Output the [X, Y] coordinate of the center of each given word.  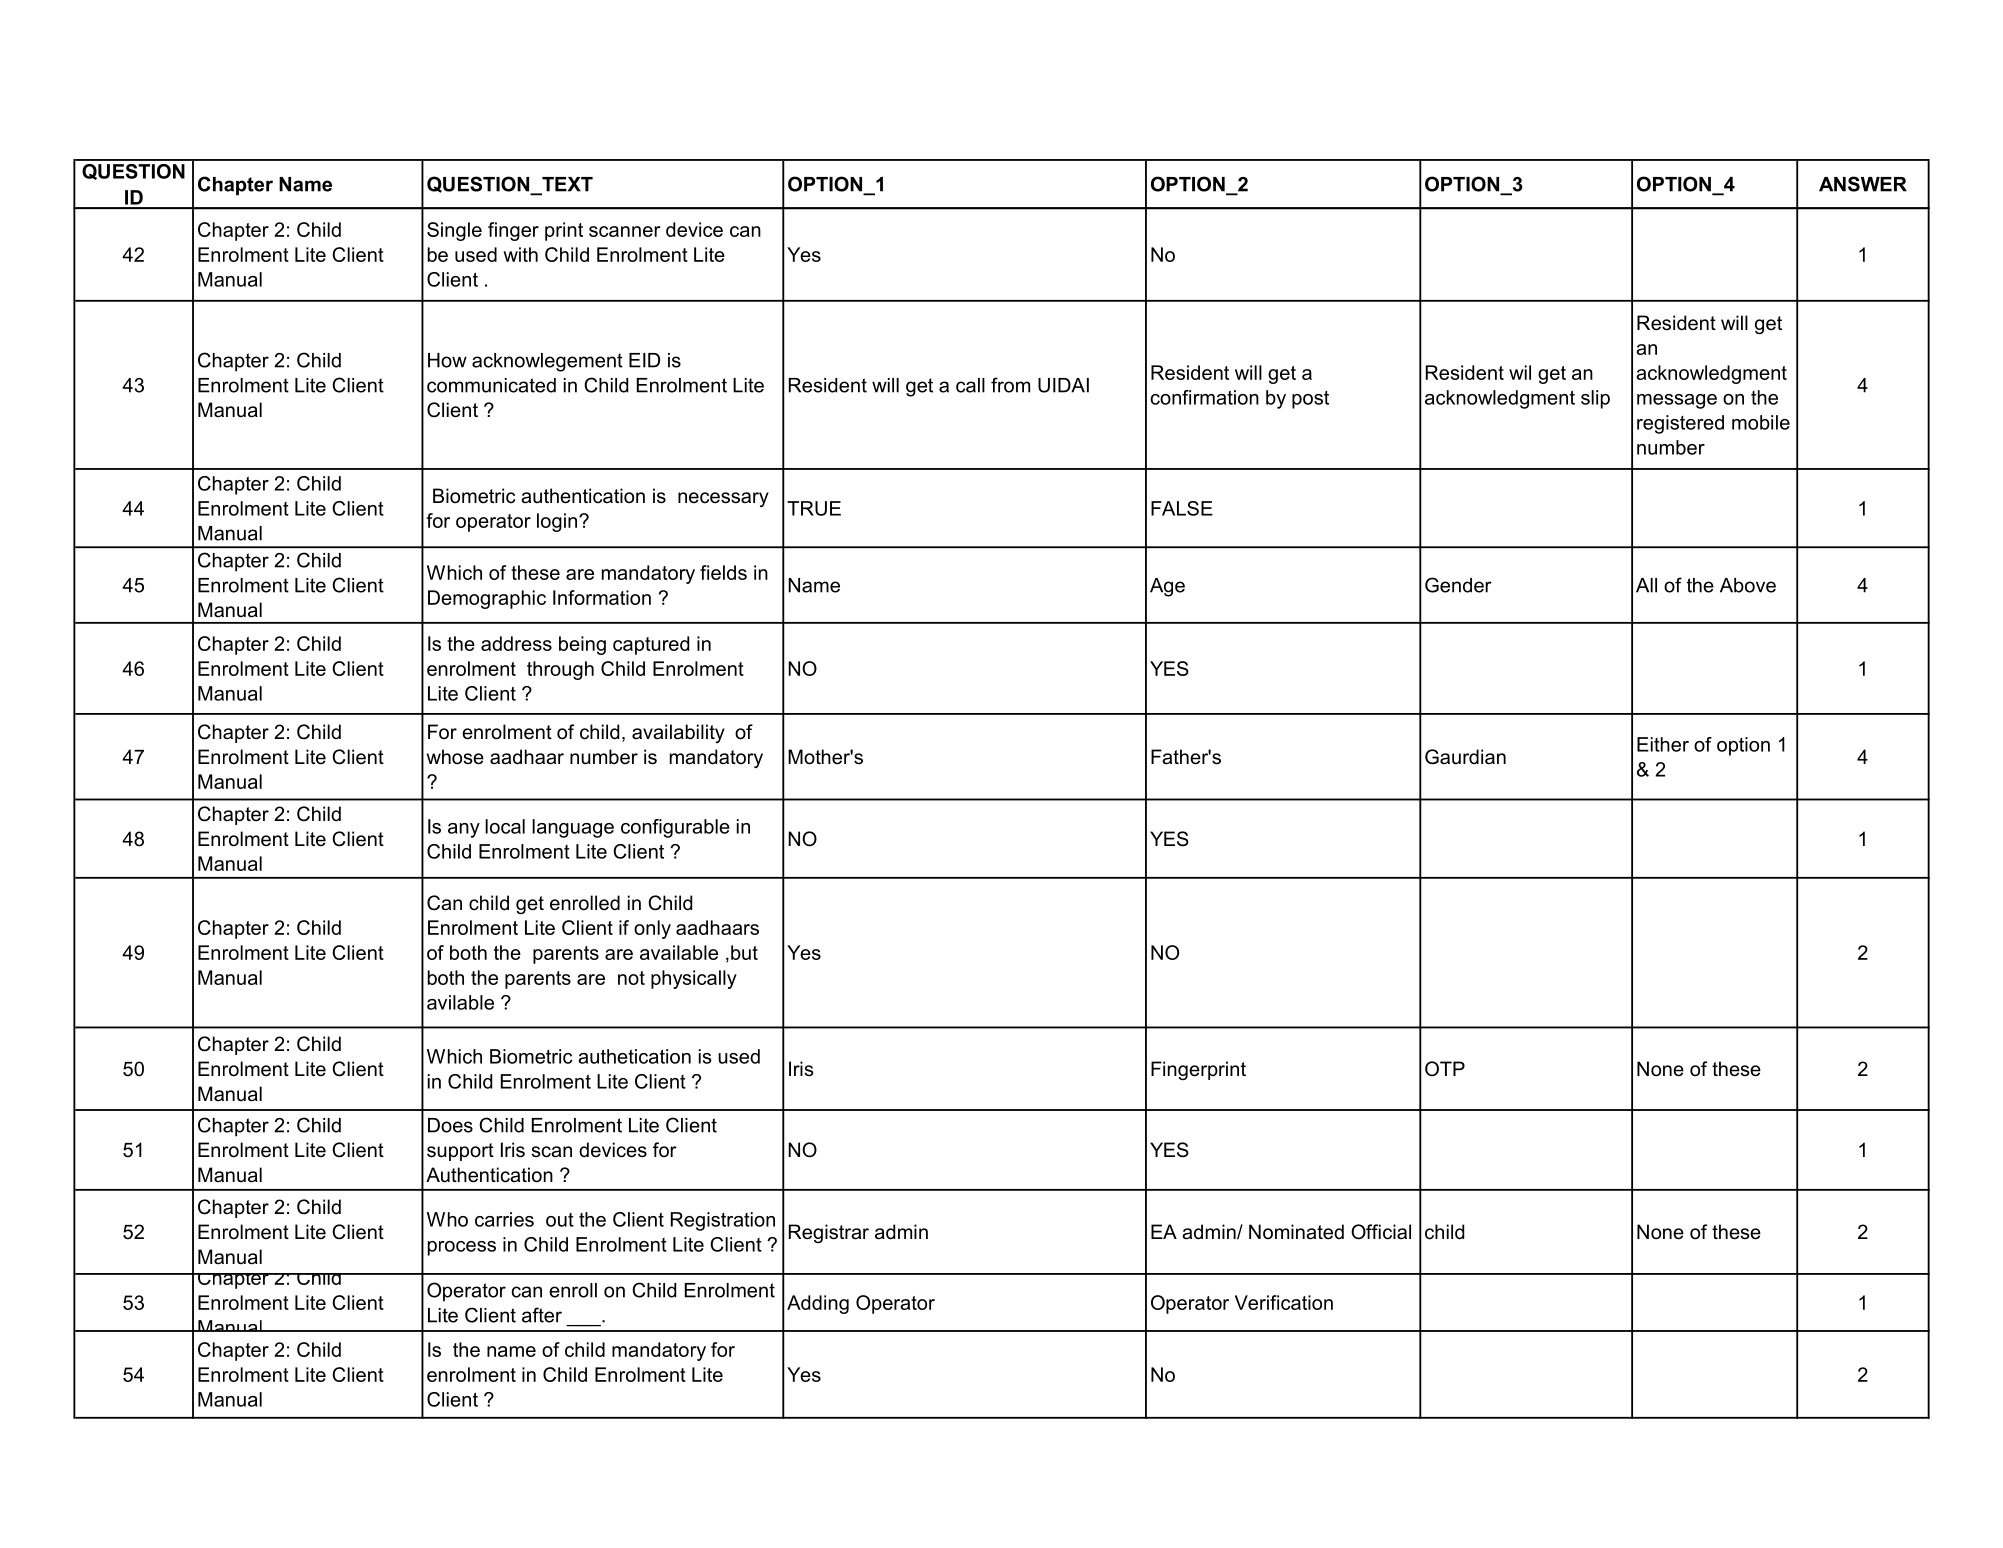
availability [678, 733]
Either [1663, 744]
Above [1748, 585]
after [542, 1315]
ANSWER [1863, 184]
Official [1381, 1232]
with [520, 254]
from [1010, 385]
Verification [1284, 1302]
